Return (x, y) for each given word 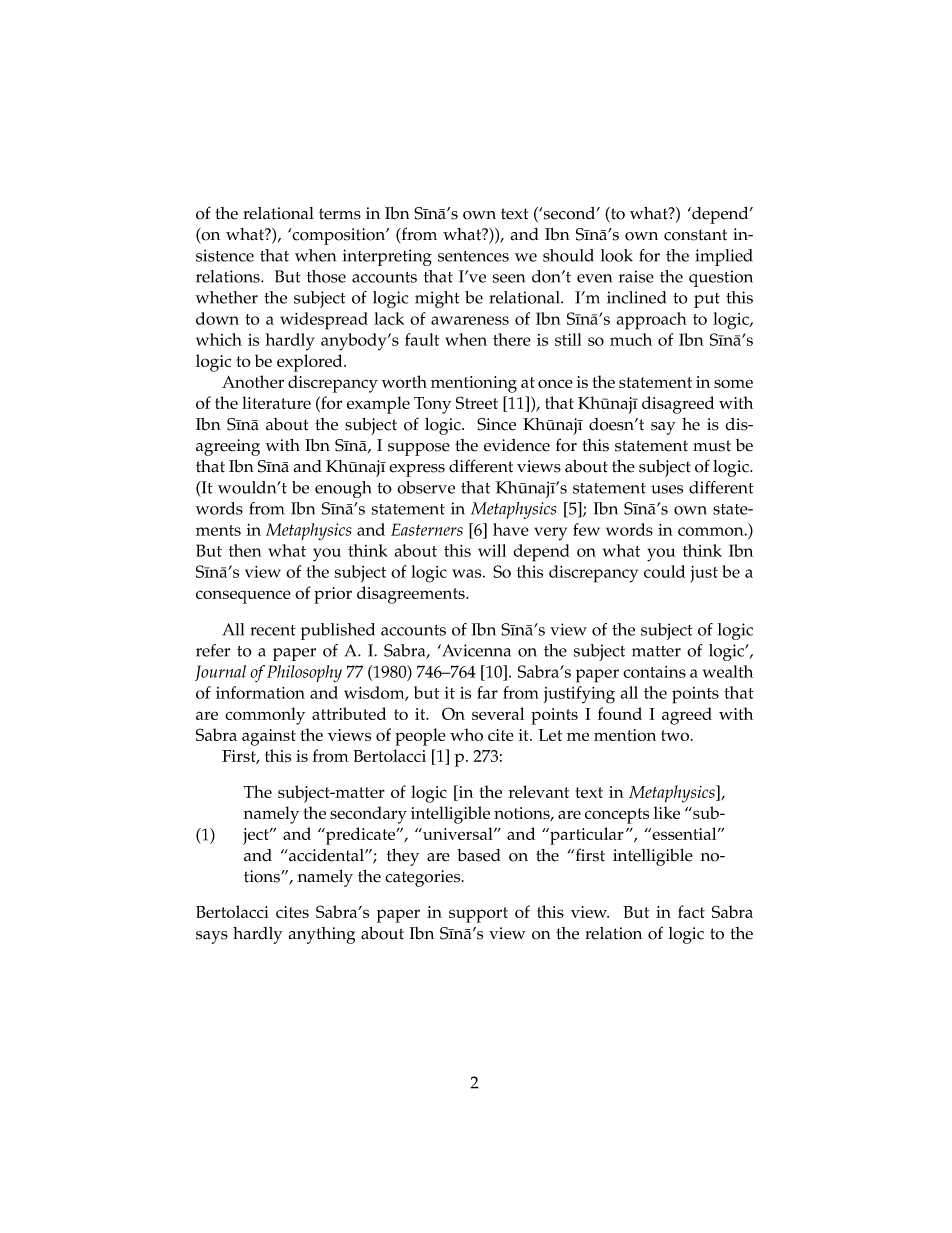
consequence (243, 597)
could (664, 571)
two (676, 735)
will (492, 550)
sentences (473, 256)
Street (477, 402)
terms (340, 214)
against (269, 737)
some (733, 383)
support (478, 915)
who (466, 734)
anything (322, 935)
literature (276, 402)
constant (695, 235)
